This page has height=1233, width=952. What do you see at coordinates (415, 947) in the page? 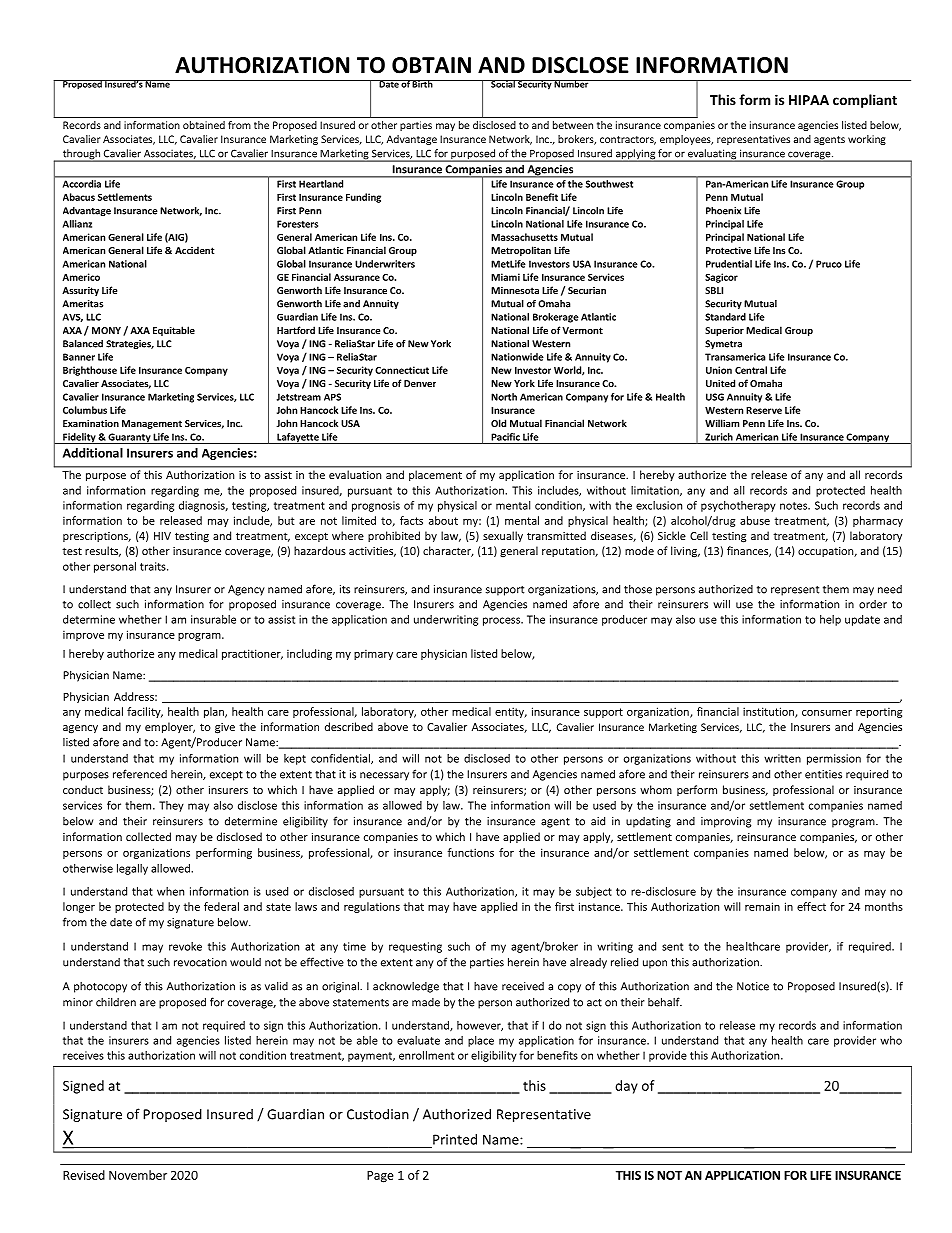
I see `requesting` at bounding box center [415, 947].
